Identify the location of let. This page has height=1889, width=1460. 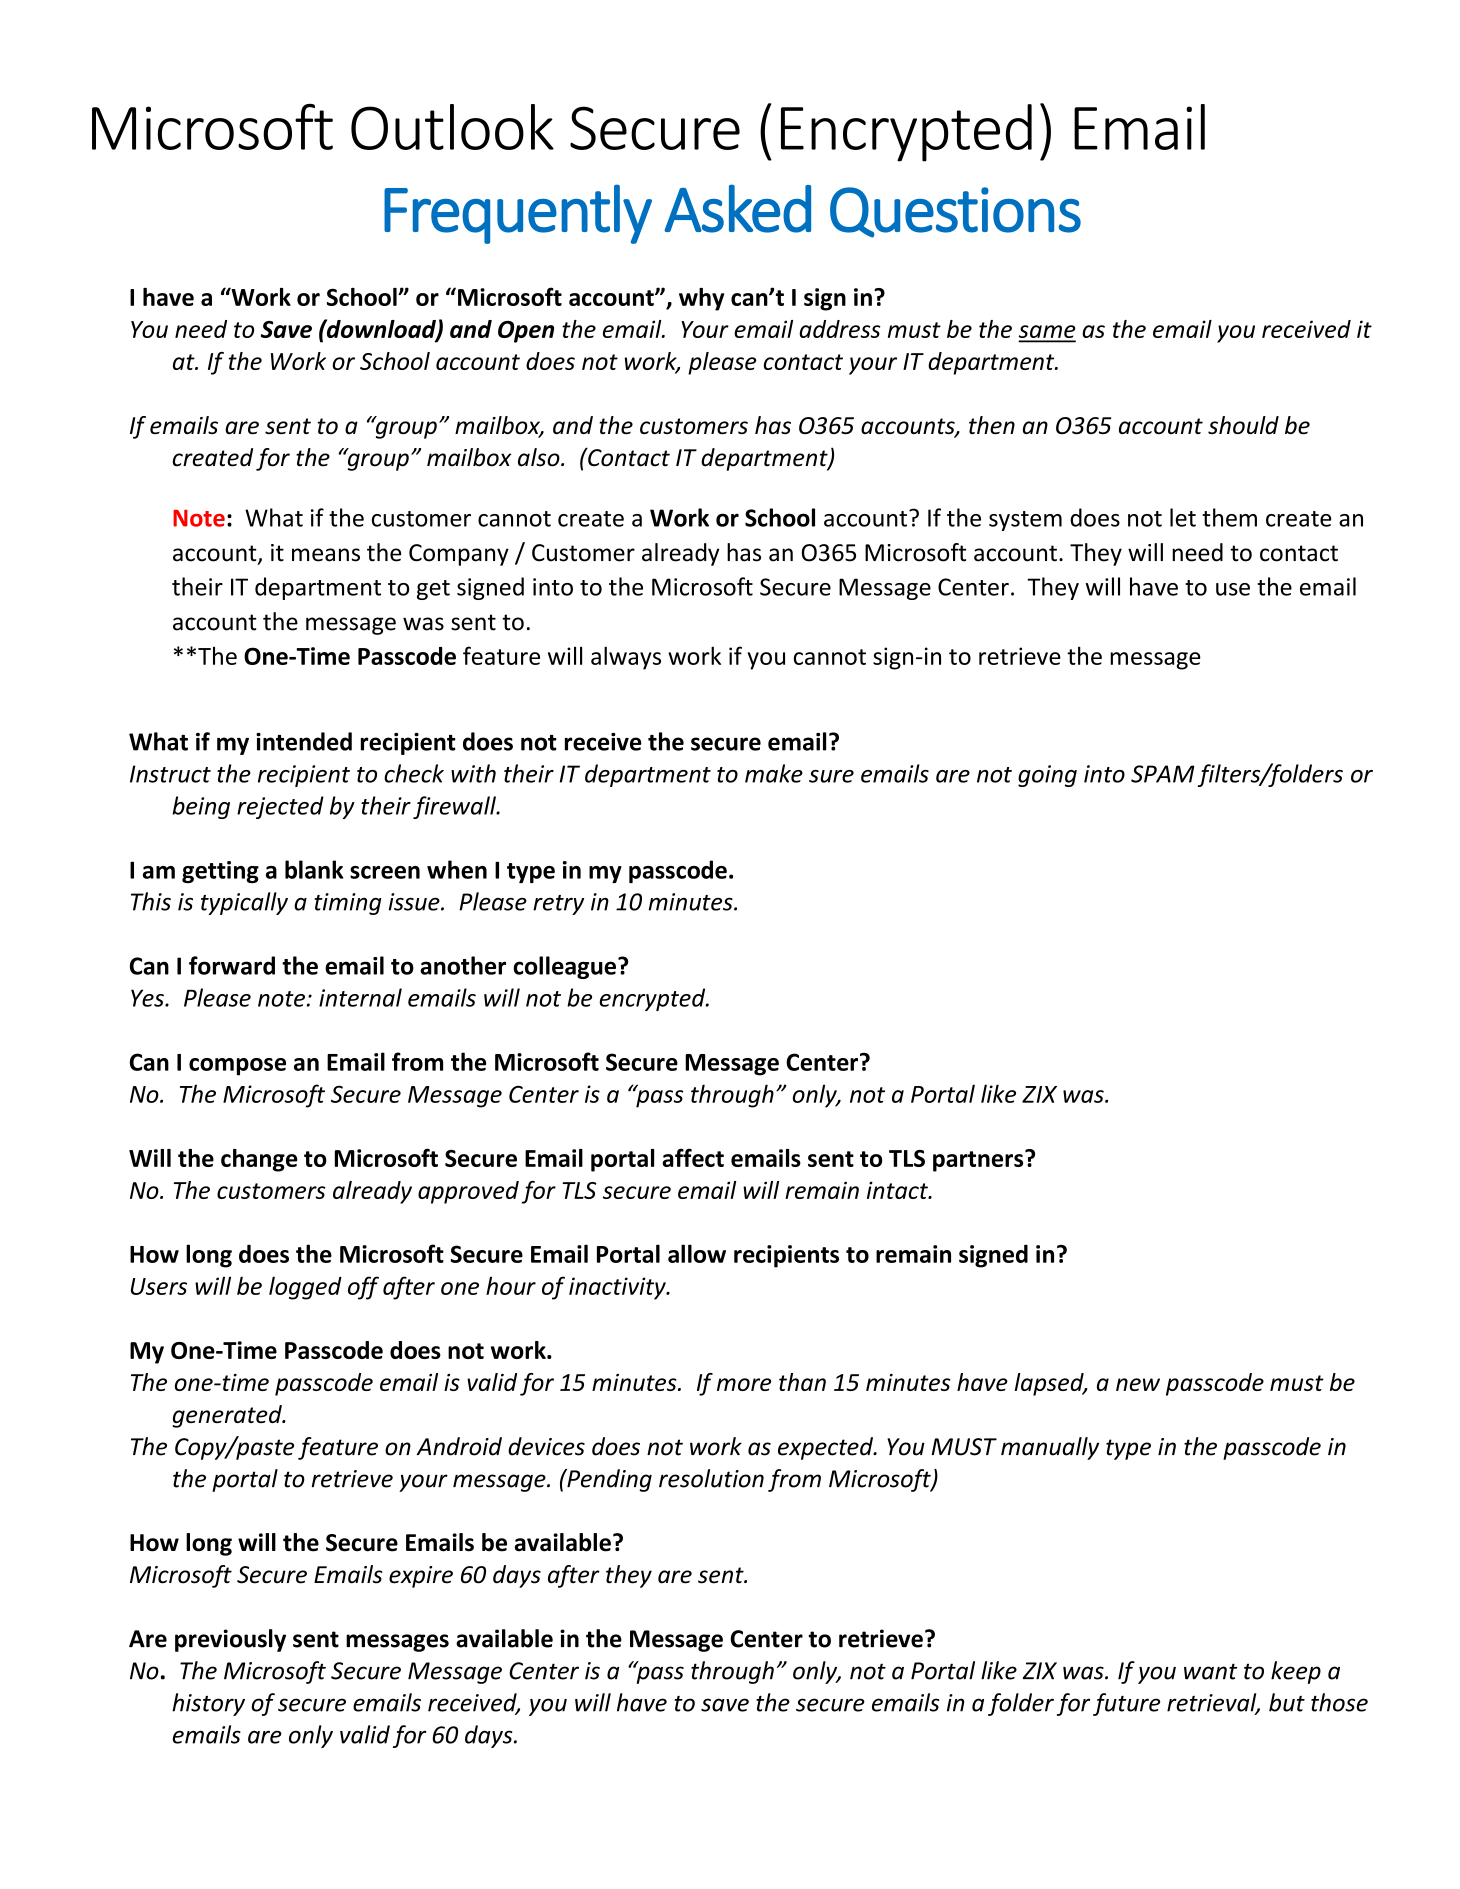
(1183, 517).
